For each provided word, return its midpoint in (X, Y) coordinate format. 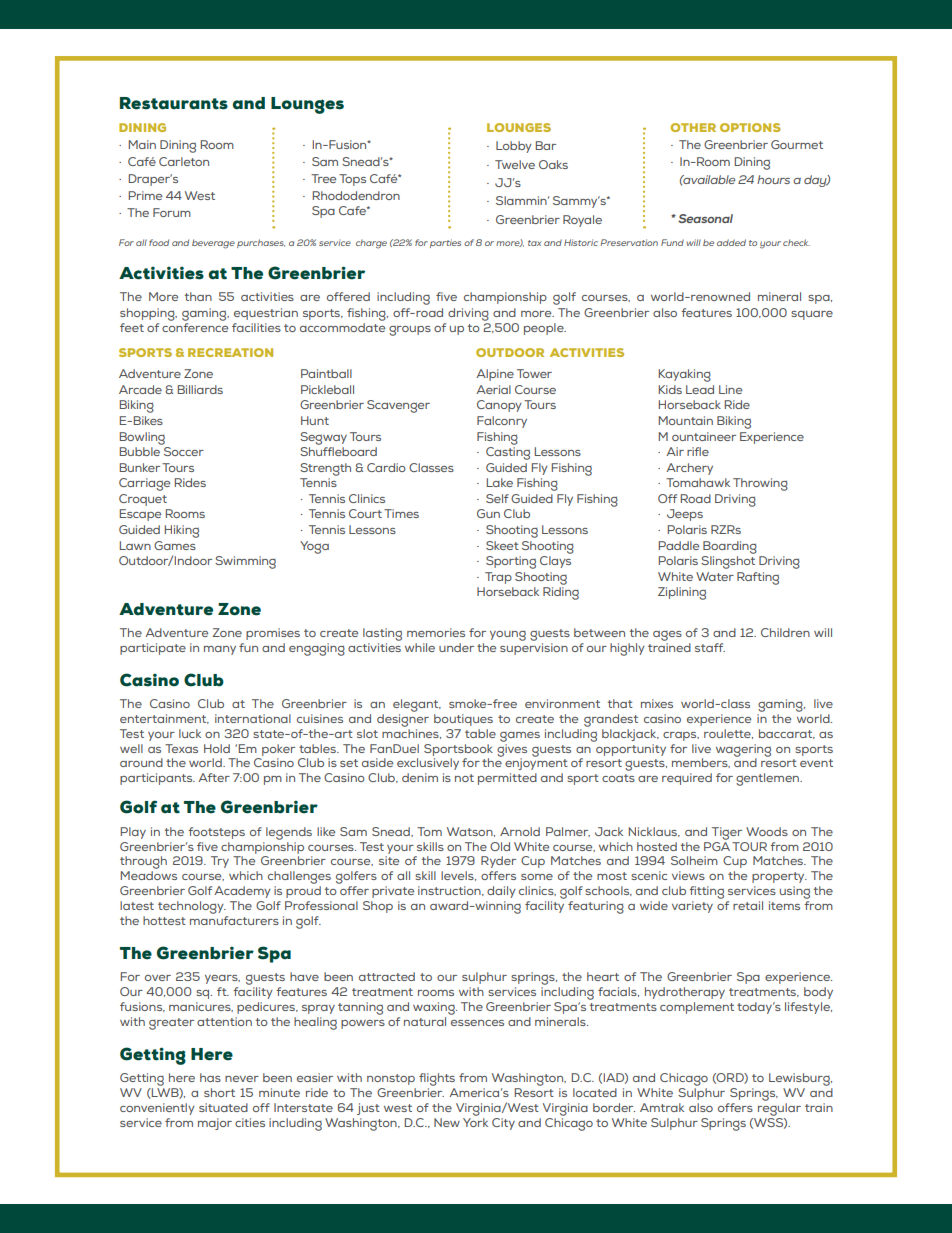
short (219, 1092)
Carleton (184, 161)
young (508, 636)
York (475, 1121)
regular (779, 1108)
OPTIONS (750, 127)
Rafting (758, 578)
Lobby (514, 147)
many (220, 650)
